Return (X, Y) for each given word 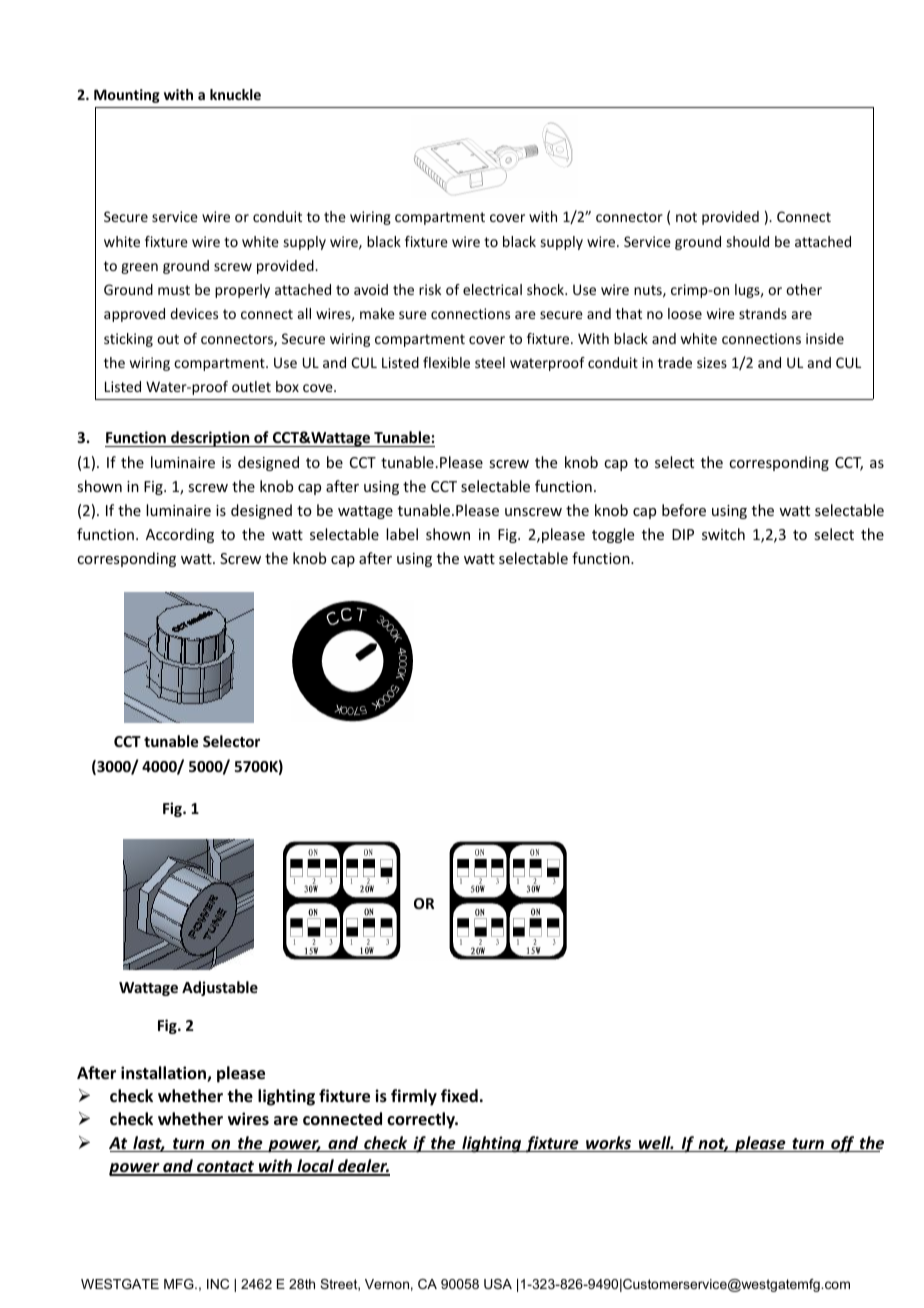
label (402, 534)
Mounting (127, 96)
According (180, 535)
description (210, 439)
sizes (712, 362)
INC (218, 1284)
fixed (459, 1096)
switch (723, 534)
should (748, 241)
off (843, 1144)
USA (498, 1284)
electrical (492, 289)
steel (490, 362)
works (609, 1144)
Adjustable (220, 988)
